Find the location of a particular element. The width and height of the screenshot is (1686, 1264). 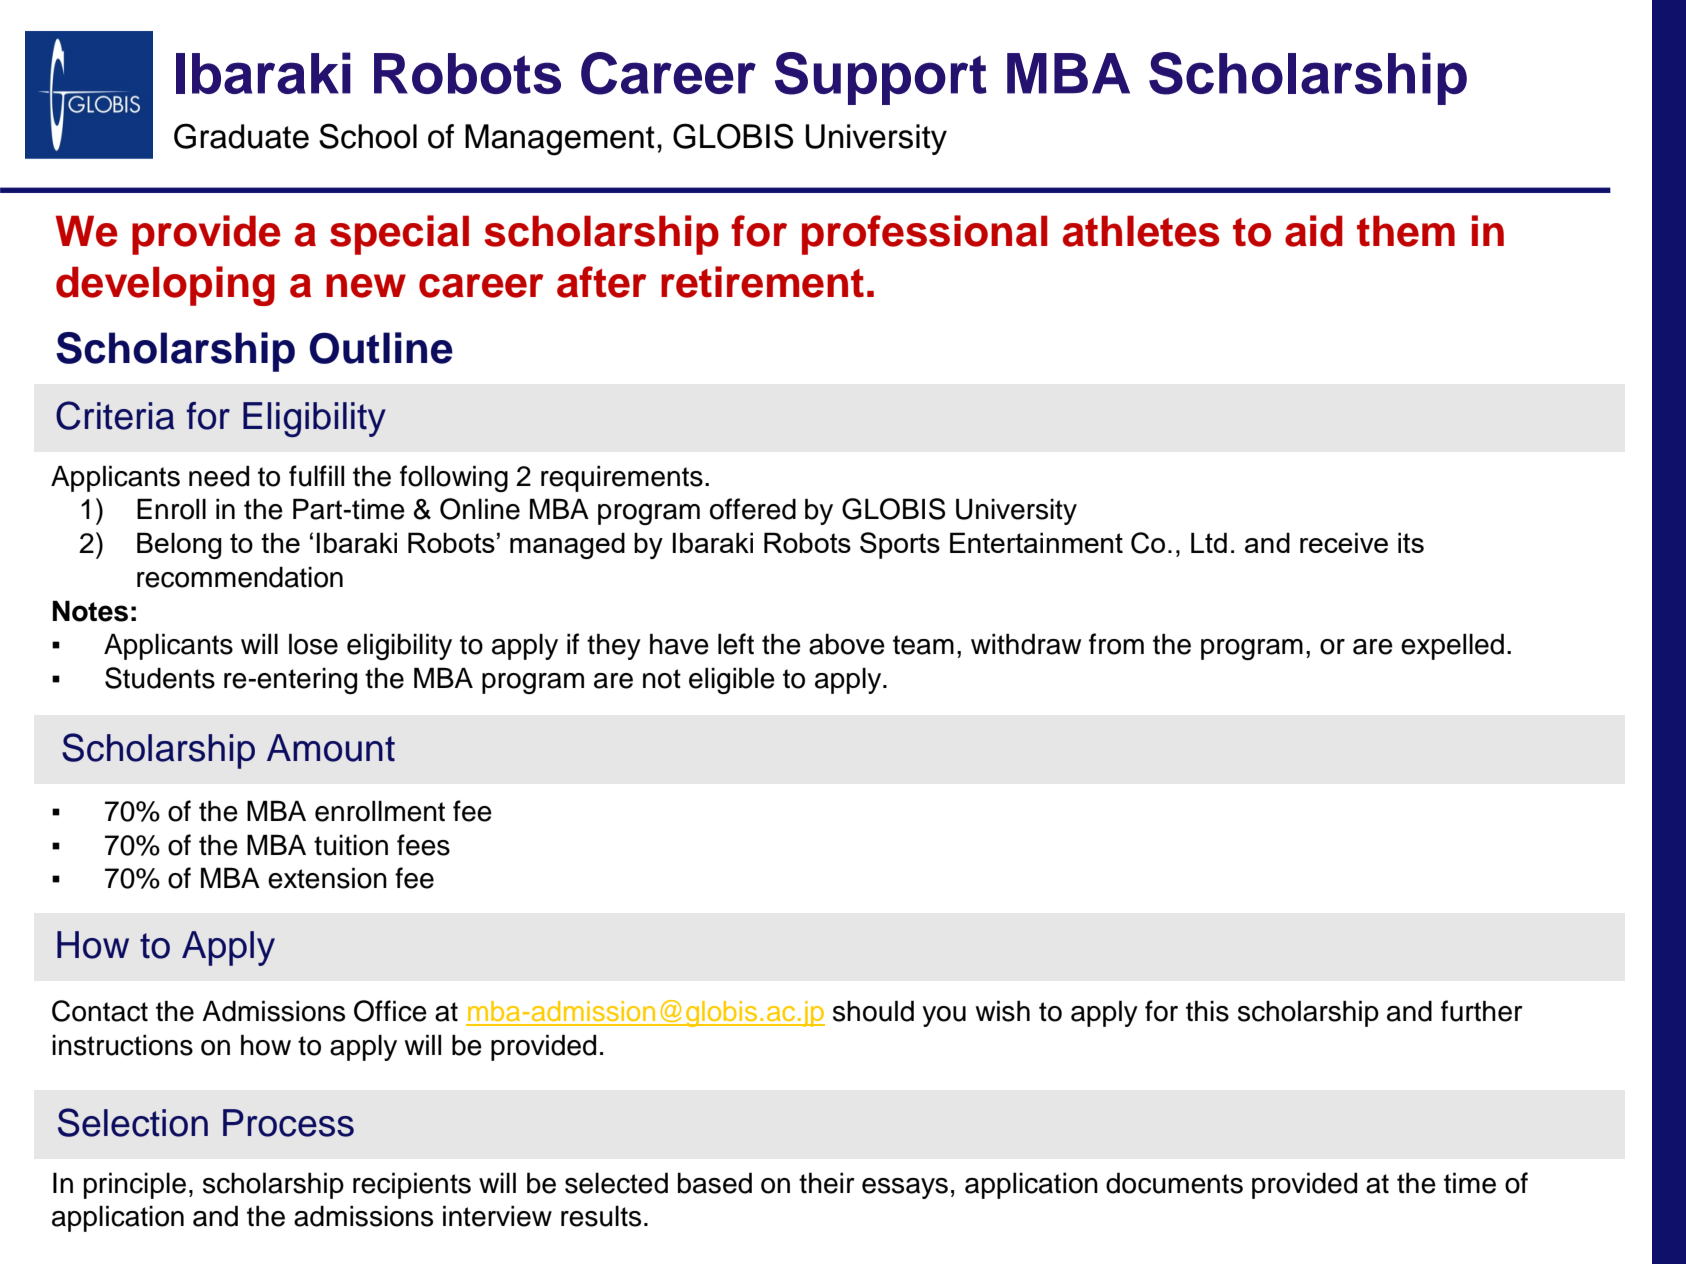

retirement is located at coordinates (762, 282).
